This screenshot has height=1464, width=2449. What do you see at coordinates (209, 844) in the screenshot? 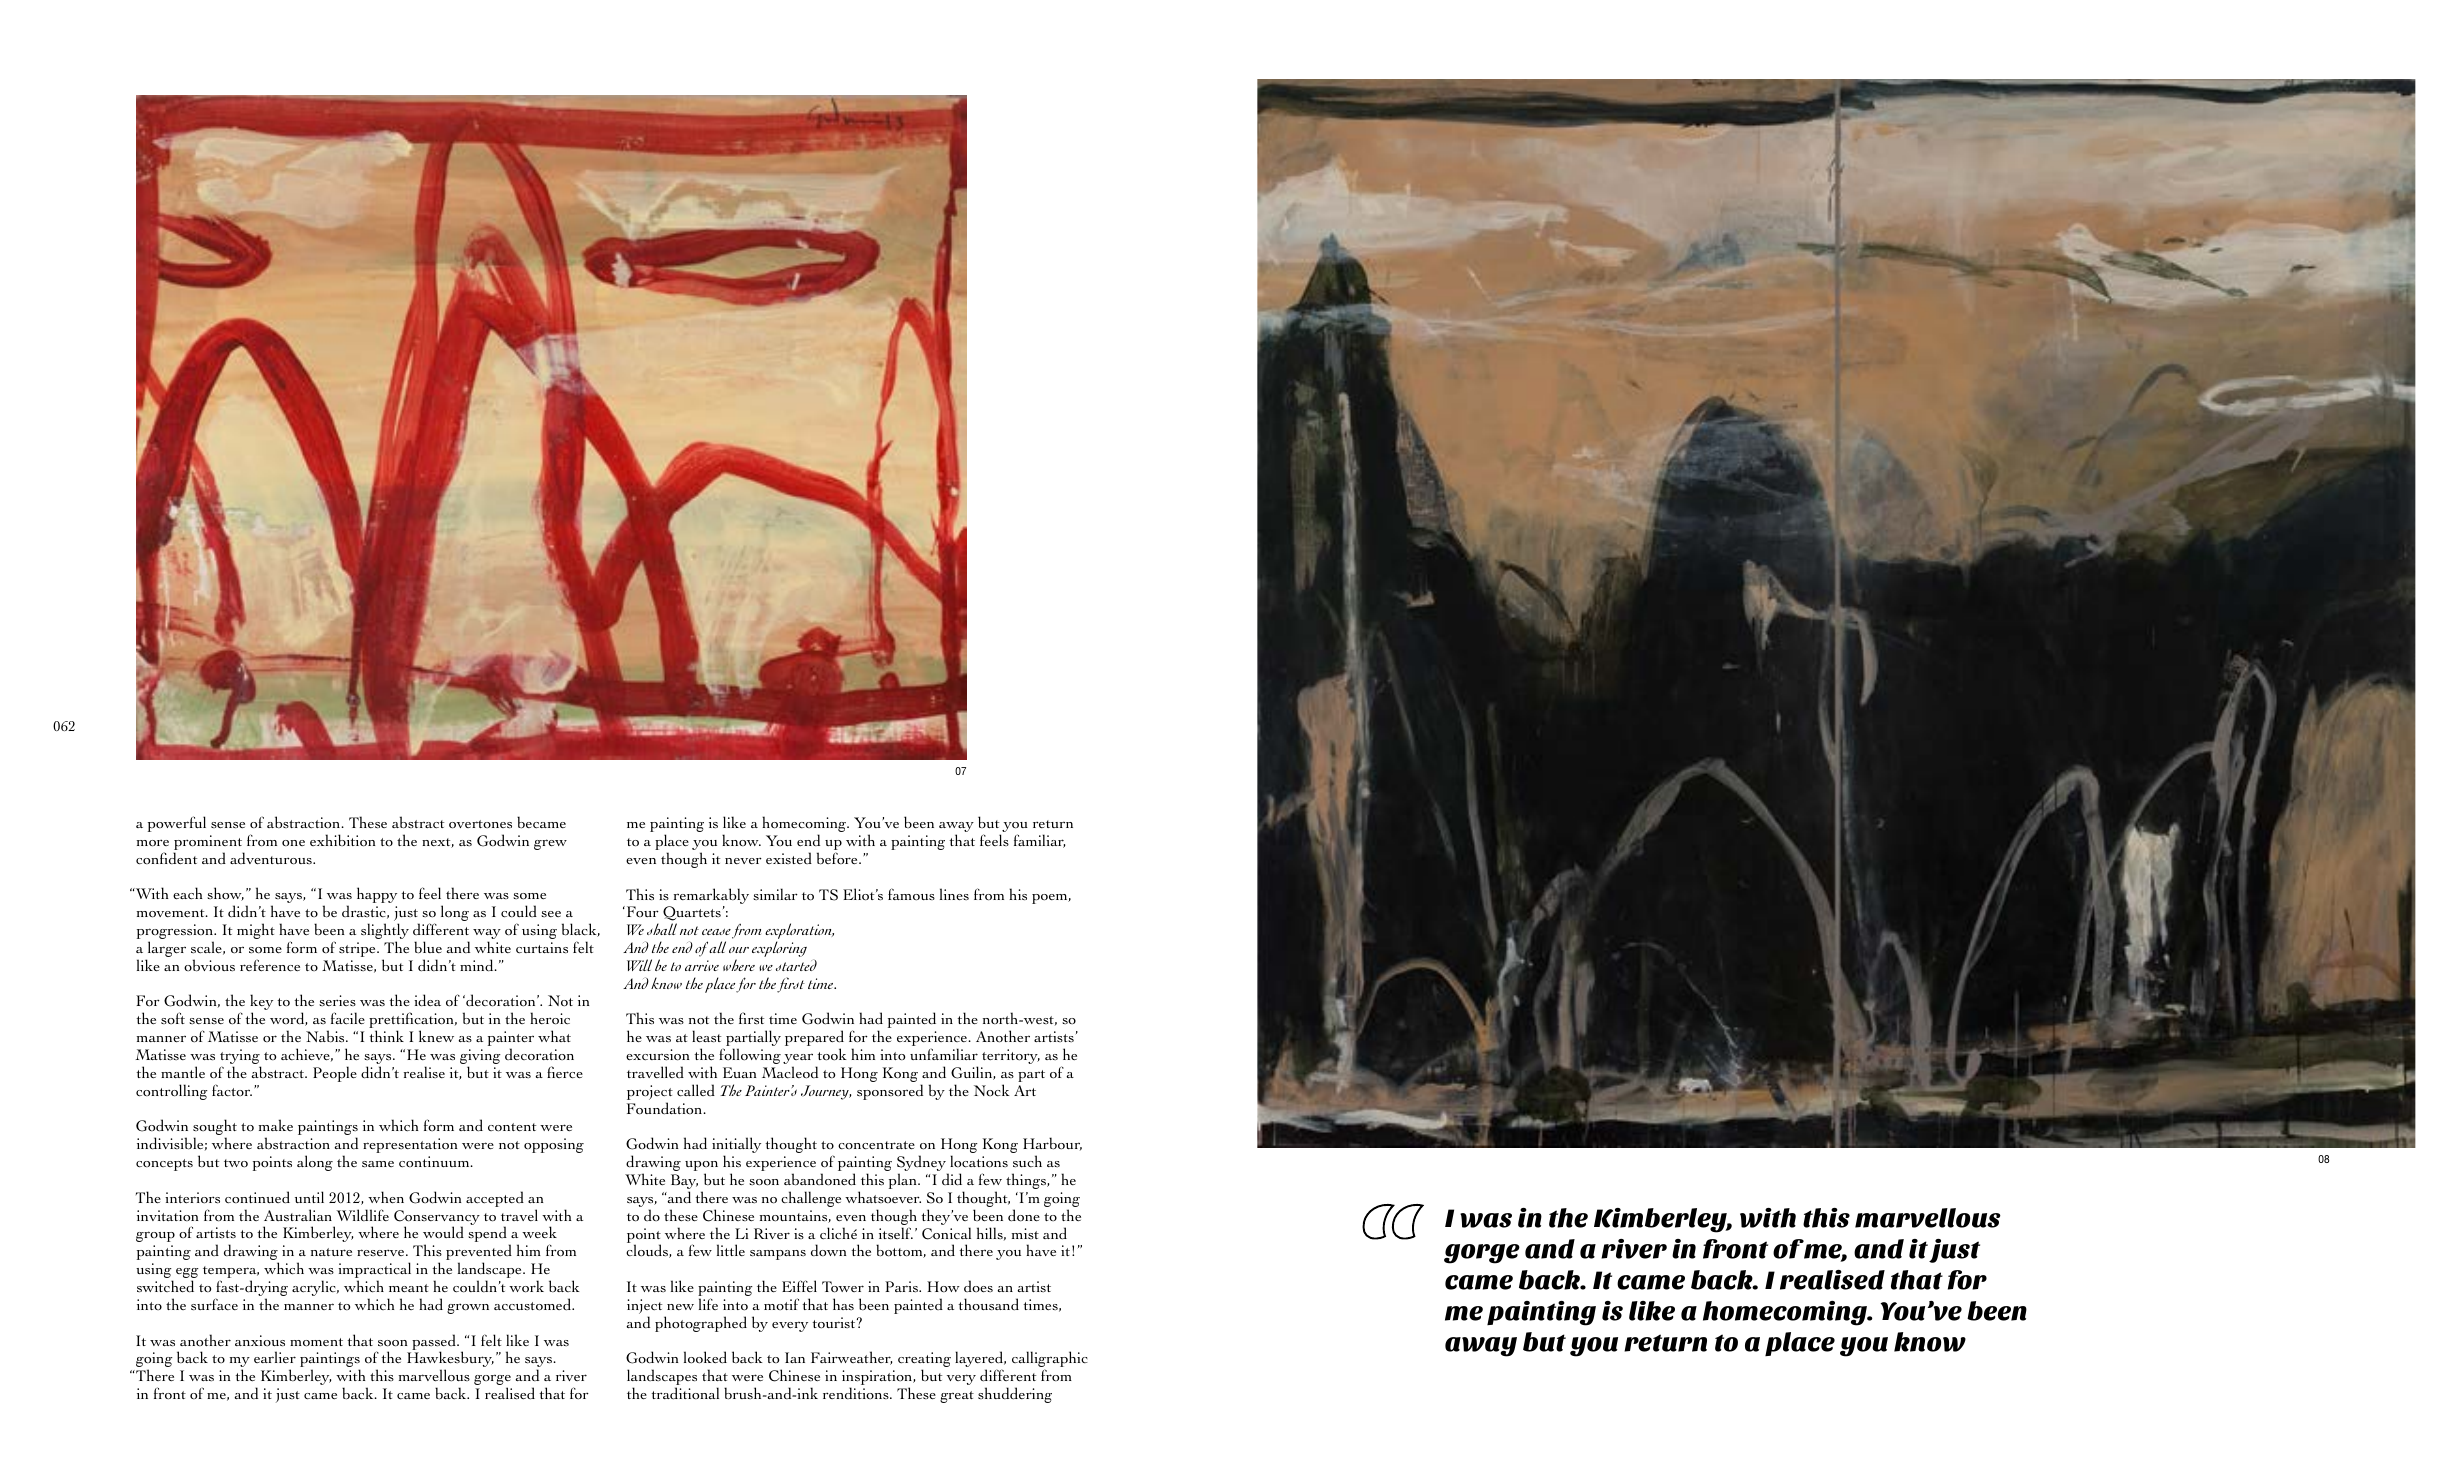
I see `prominent` at bounding box center [209, 844].
